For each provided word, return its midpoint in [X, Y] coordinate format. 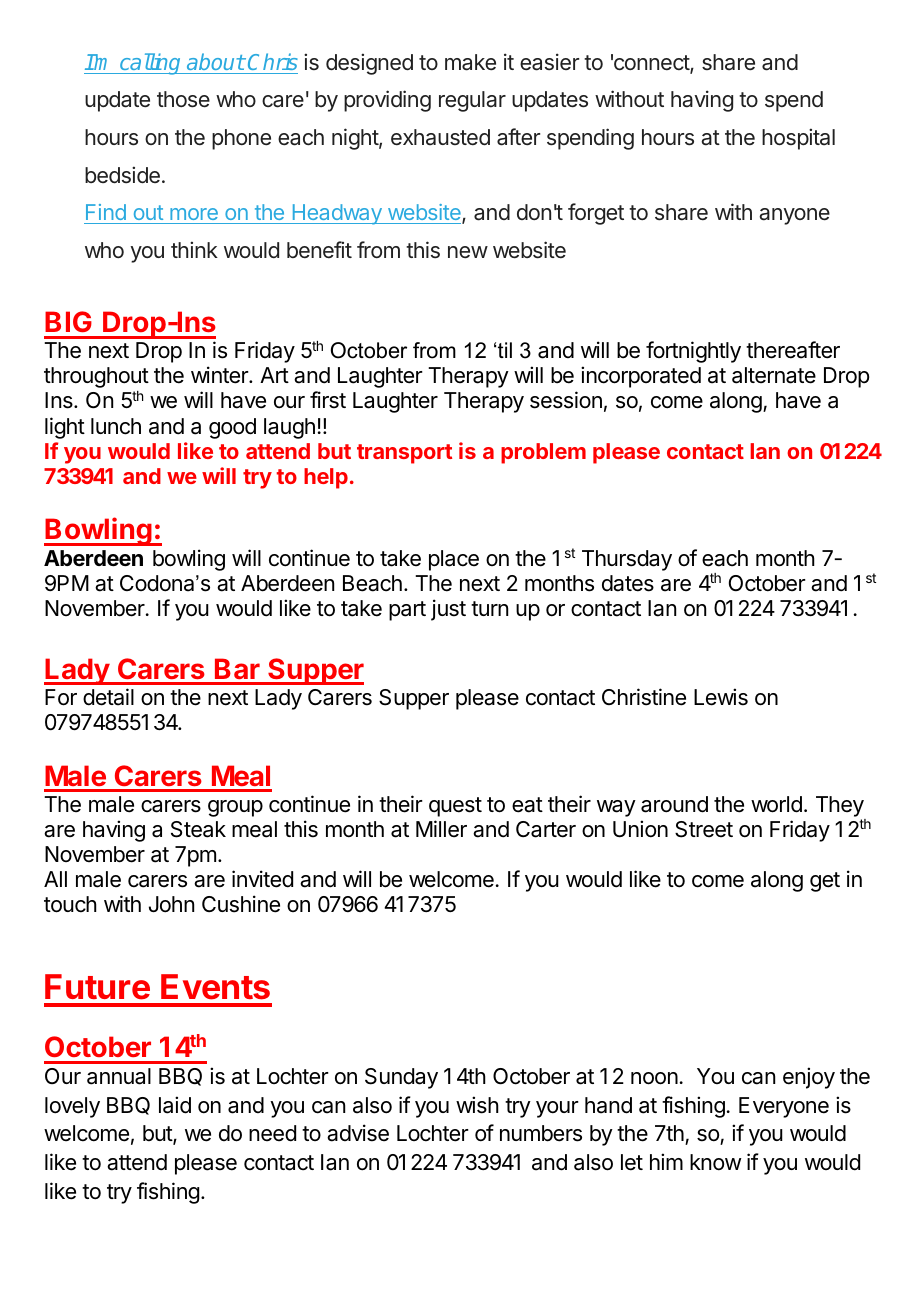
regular [472, 101]
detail [108, 697]
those [183, 99]
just [448, 610]
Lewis [721, 697]
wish [477, 1105]
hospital [798, 139]
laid [175, 1105]
